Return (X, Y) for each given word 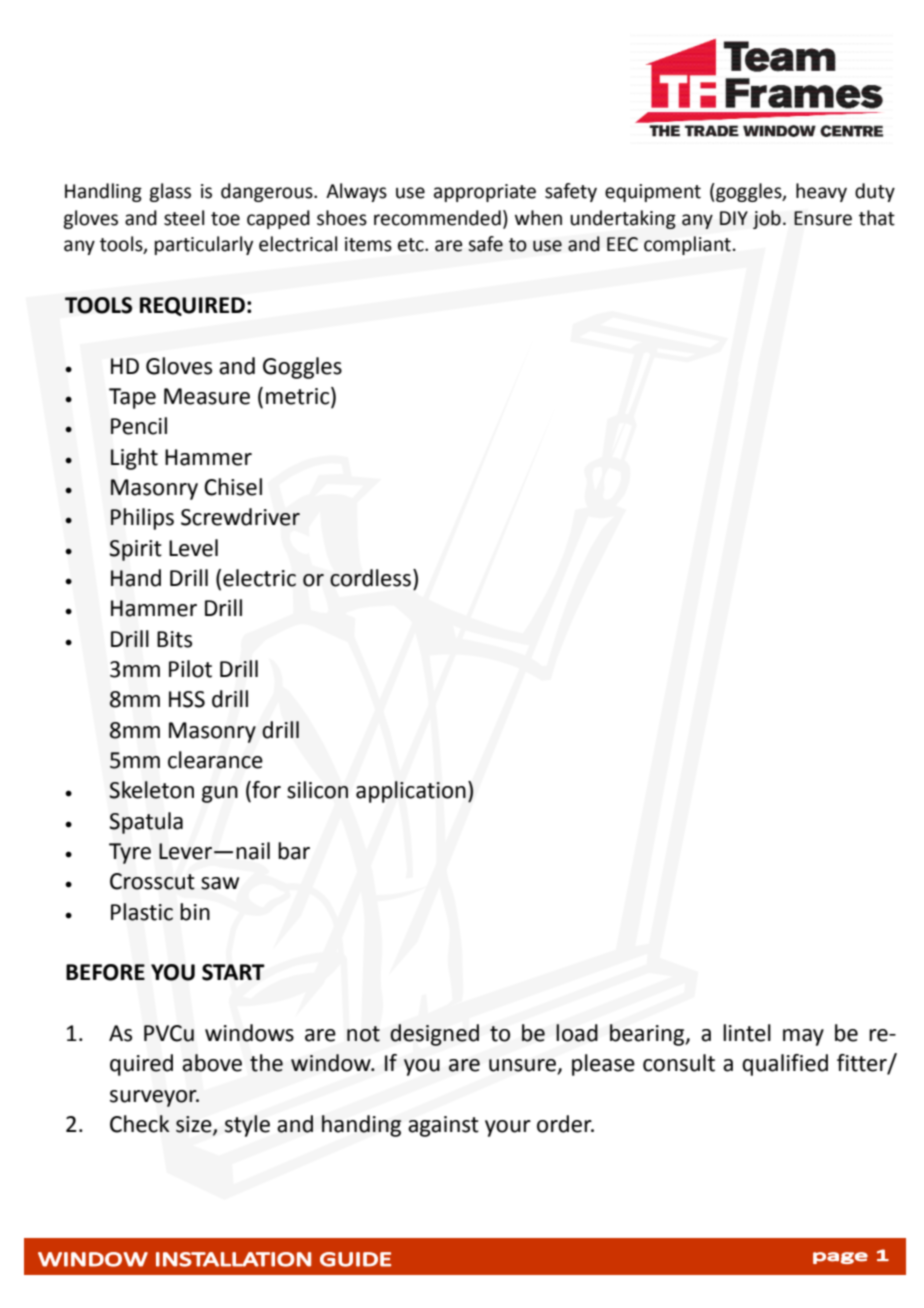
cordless (372, 578)
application (411, 792)
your (508, 1128)
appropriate (485, 193)
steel (184, 218)
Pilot (190, 669)
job (767, 219)
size (195, 1125)
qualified (785, 1065)
